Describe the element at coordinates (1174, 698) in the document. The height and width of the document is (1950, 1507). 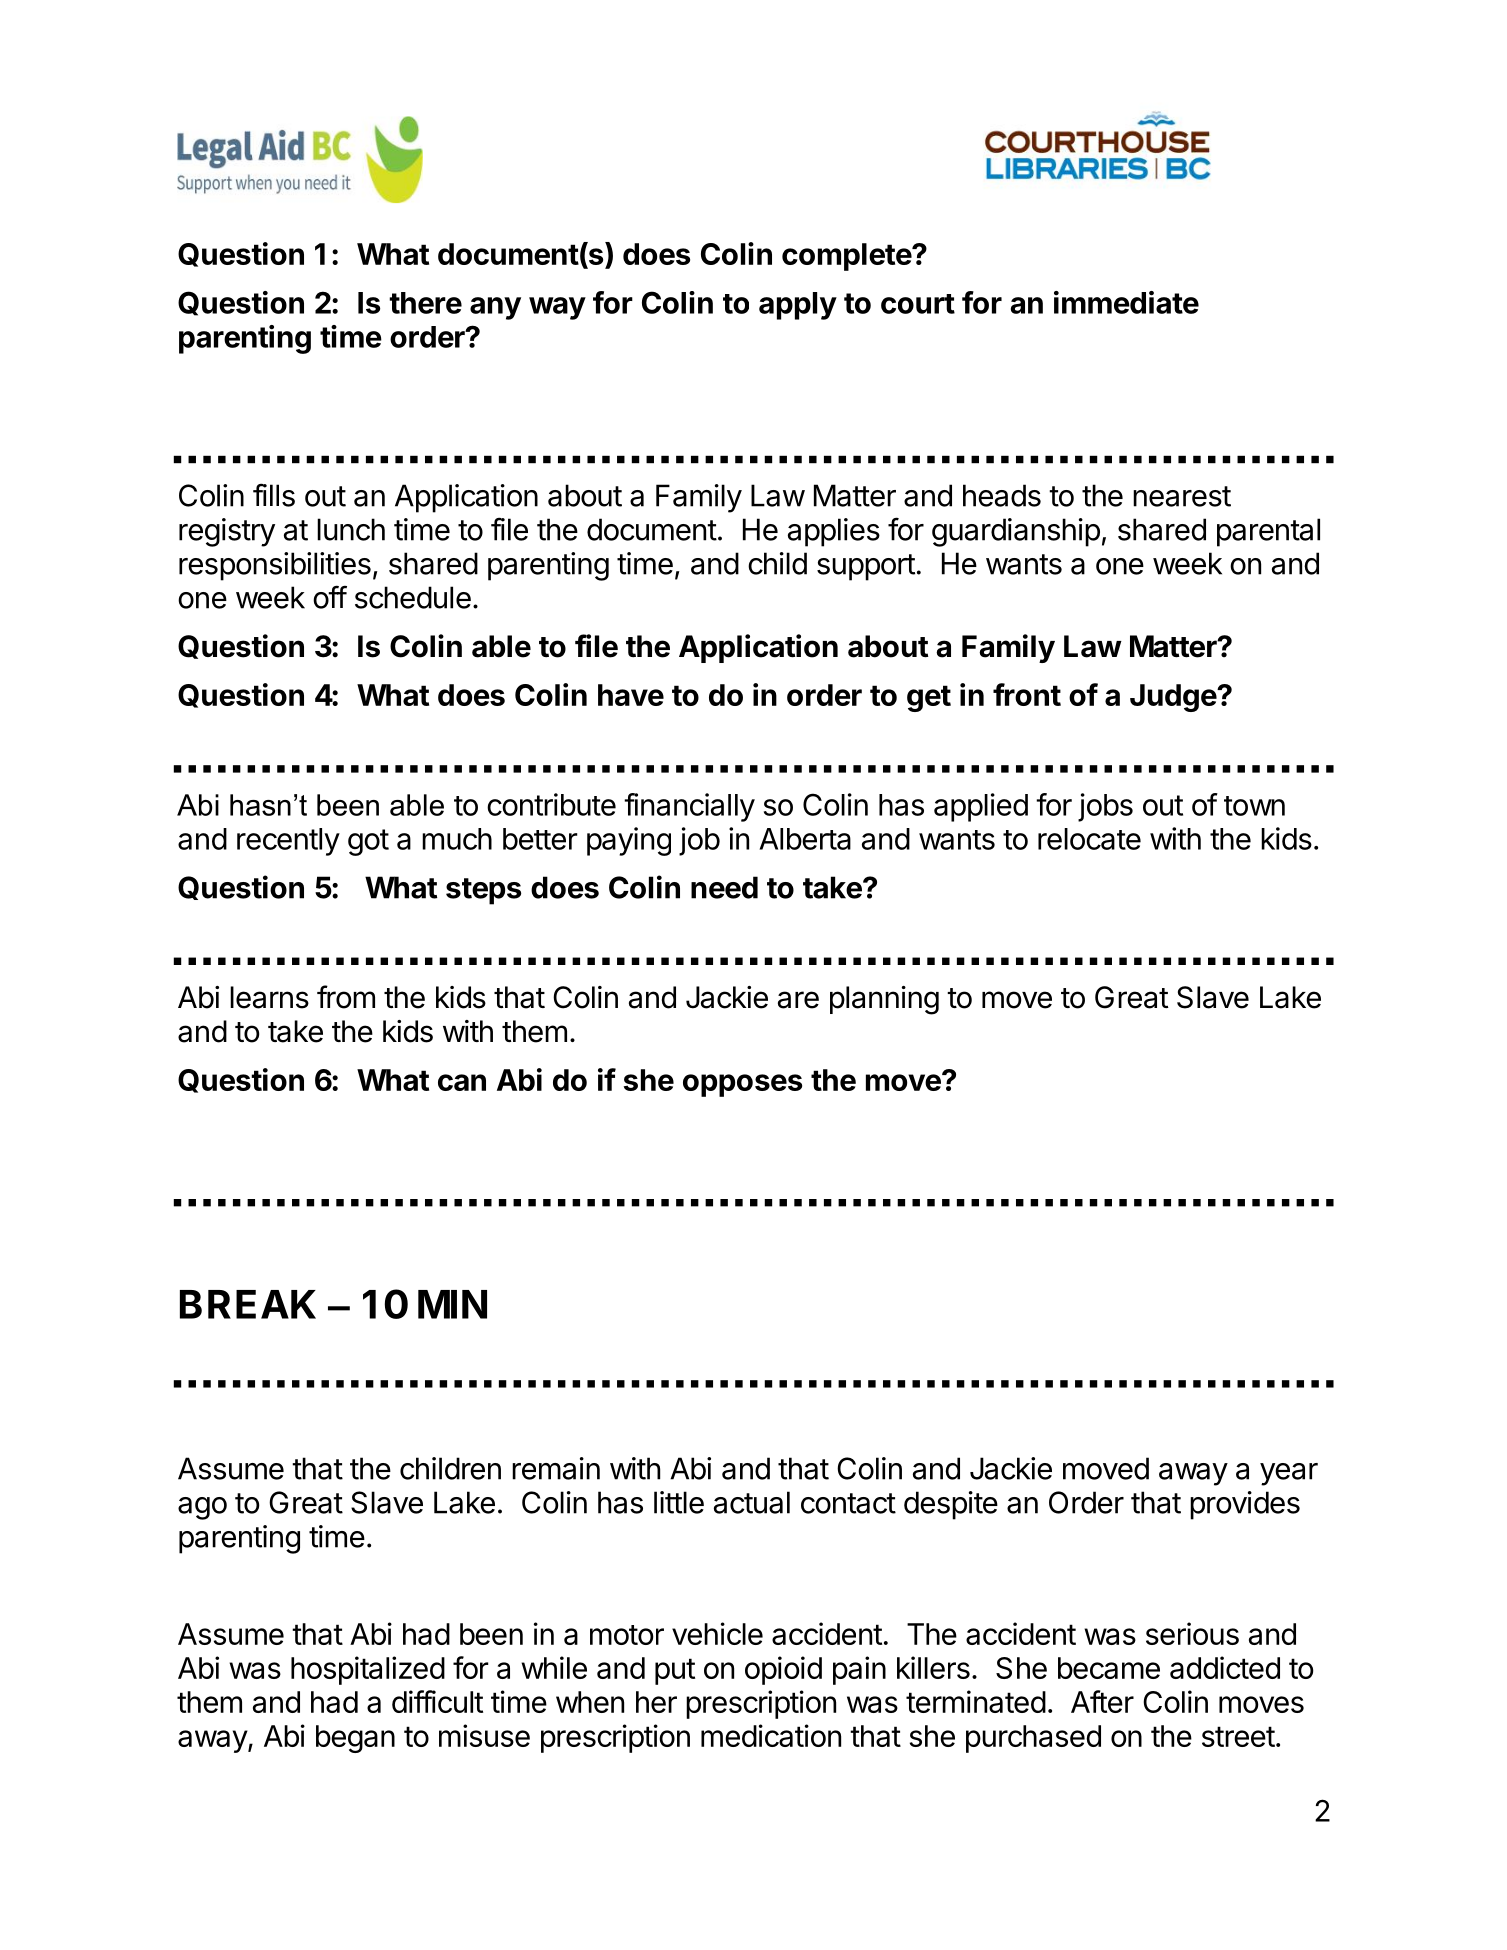
I see `Judge` at that location.
